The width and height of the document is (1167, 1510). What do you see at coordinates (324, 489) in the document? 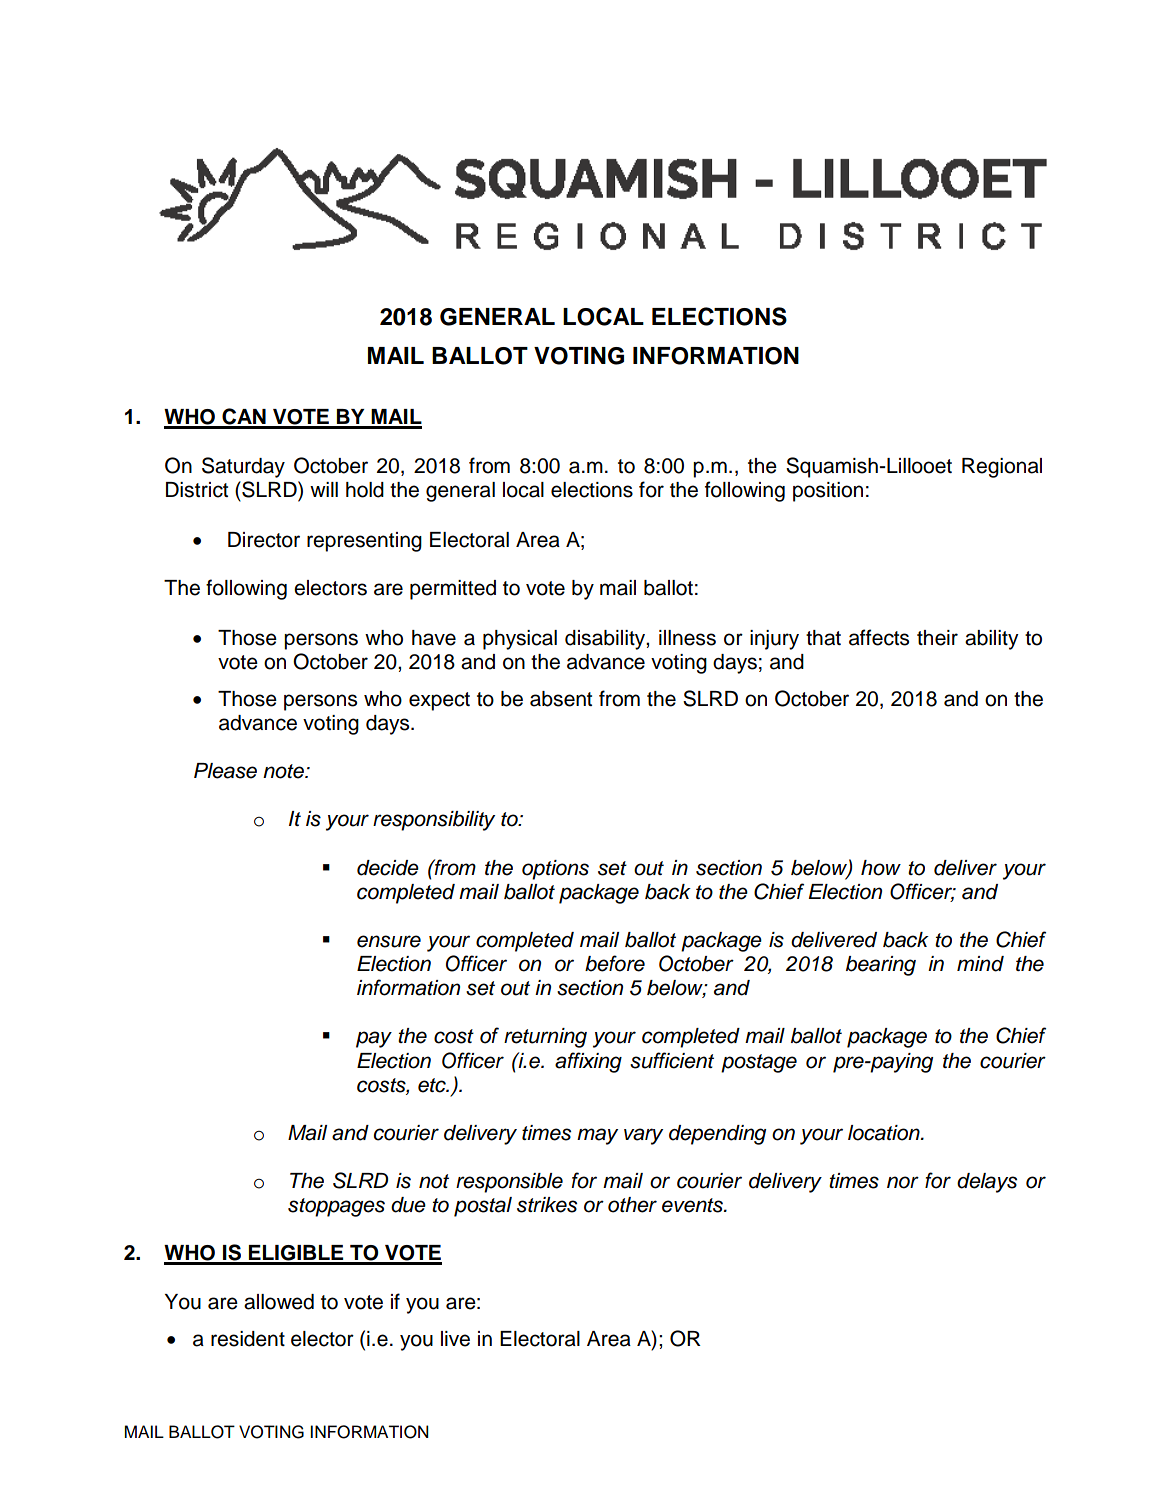
I see `will` at bounding box center [324, 489].
